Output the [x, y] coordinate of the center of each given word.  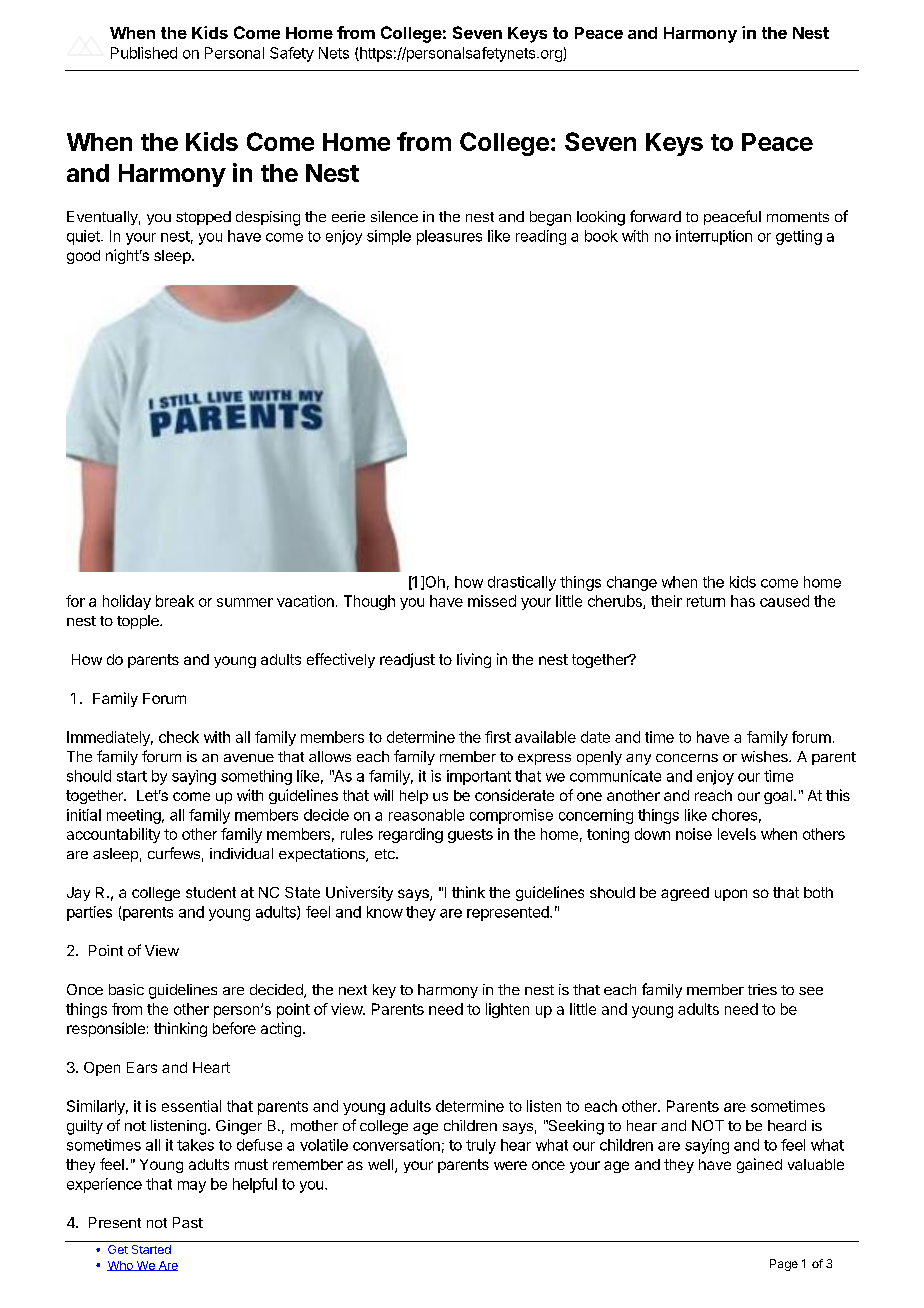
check [179, 737]
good [83, 257]
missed [492, 601]
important [479, 777]
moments [798, 217]
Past [188, 1222]
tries [762, 989]
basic [126, 989]
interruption [714, 237]
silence [394, 216]
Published [144, 53]
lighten [507, 1010]
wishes [765, 756]
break [175, 601]
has [743, 601]
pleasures [449, 237]
